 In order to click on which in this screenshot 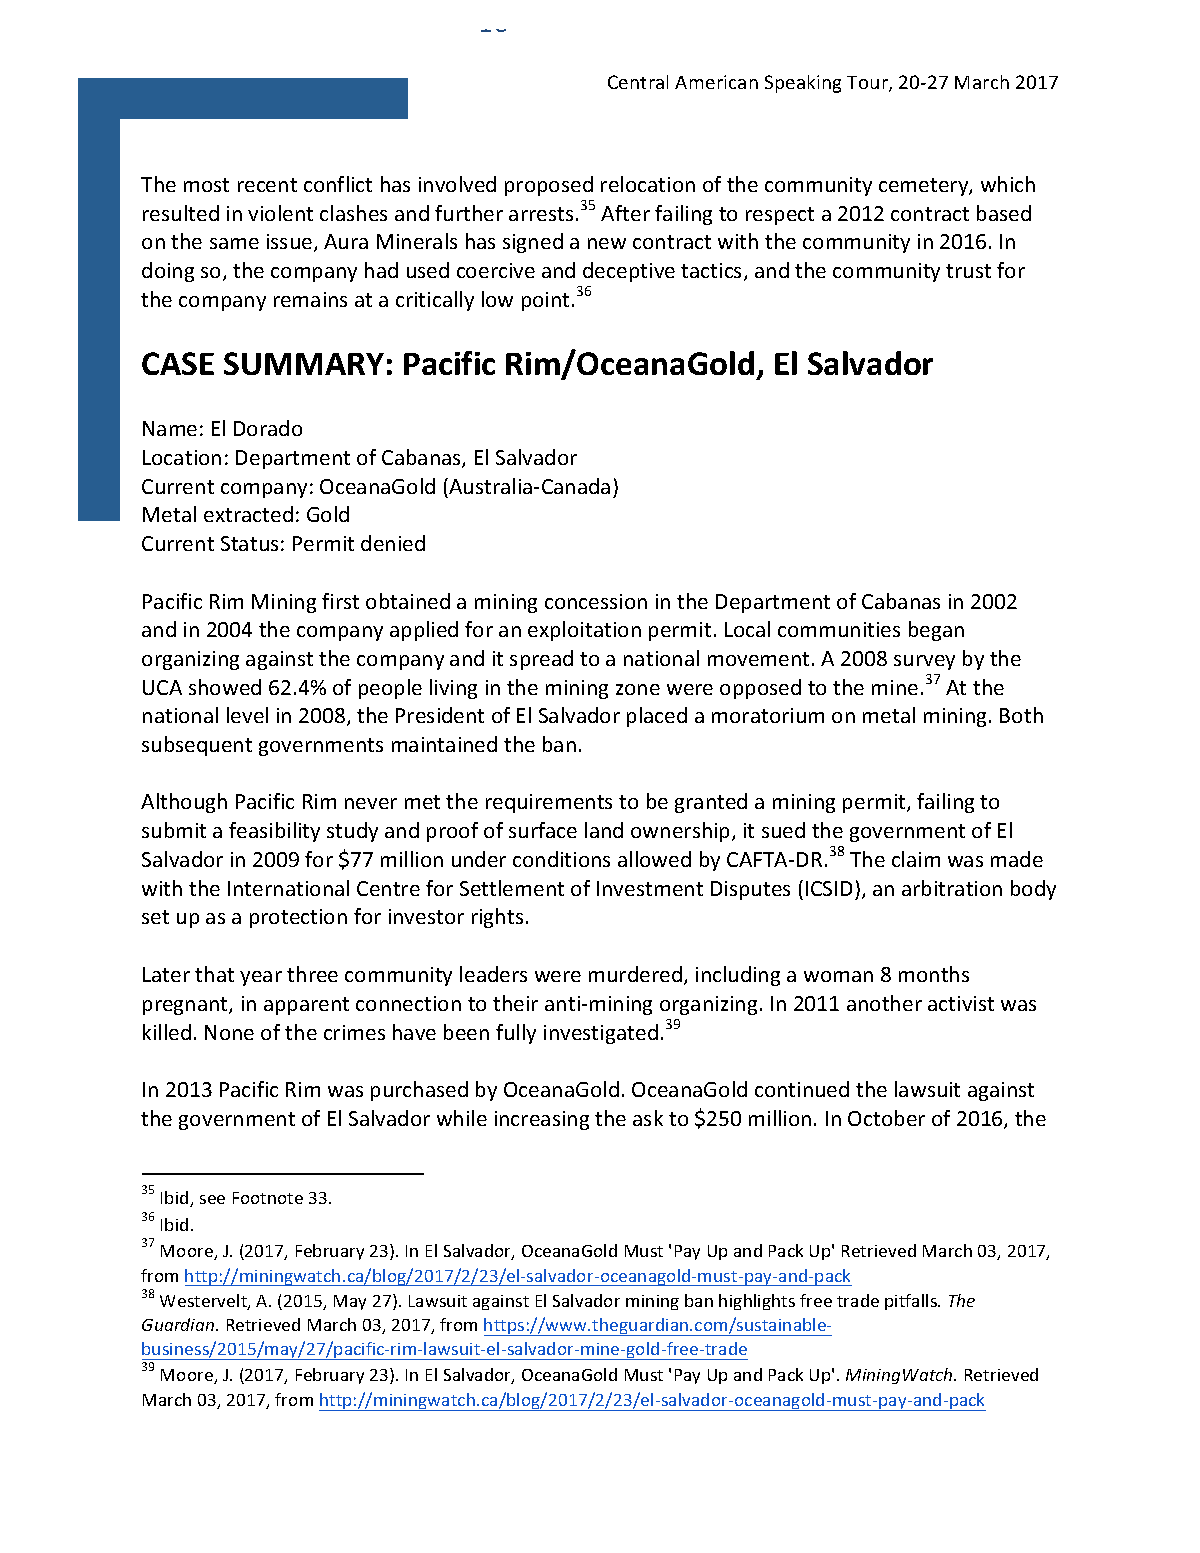, I will do `click(1008, 184)`.
